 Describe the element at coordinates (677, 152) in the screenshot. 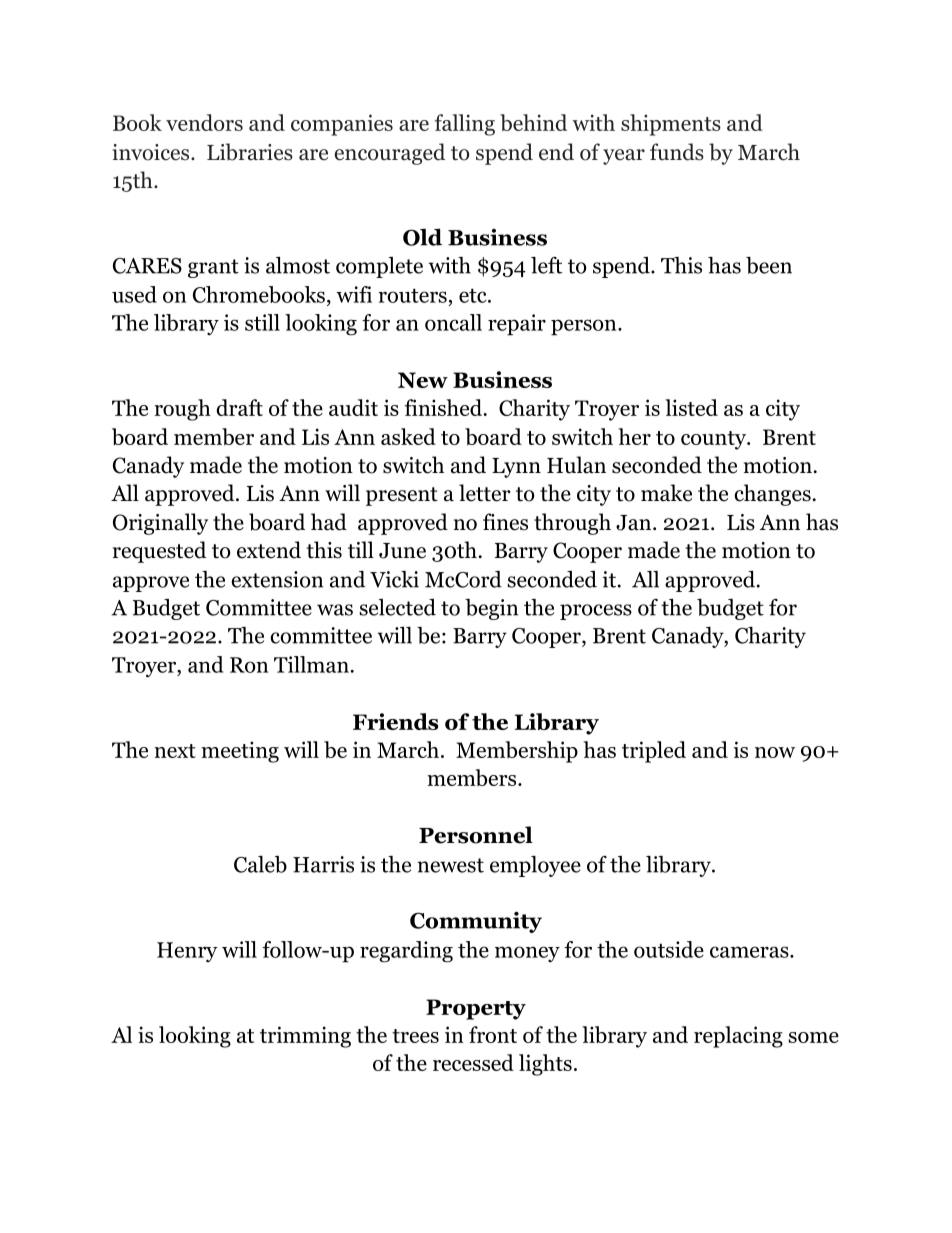

I see `funds` at that location.
